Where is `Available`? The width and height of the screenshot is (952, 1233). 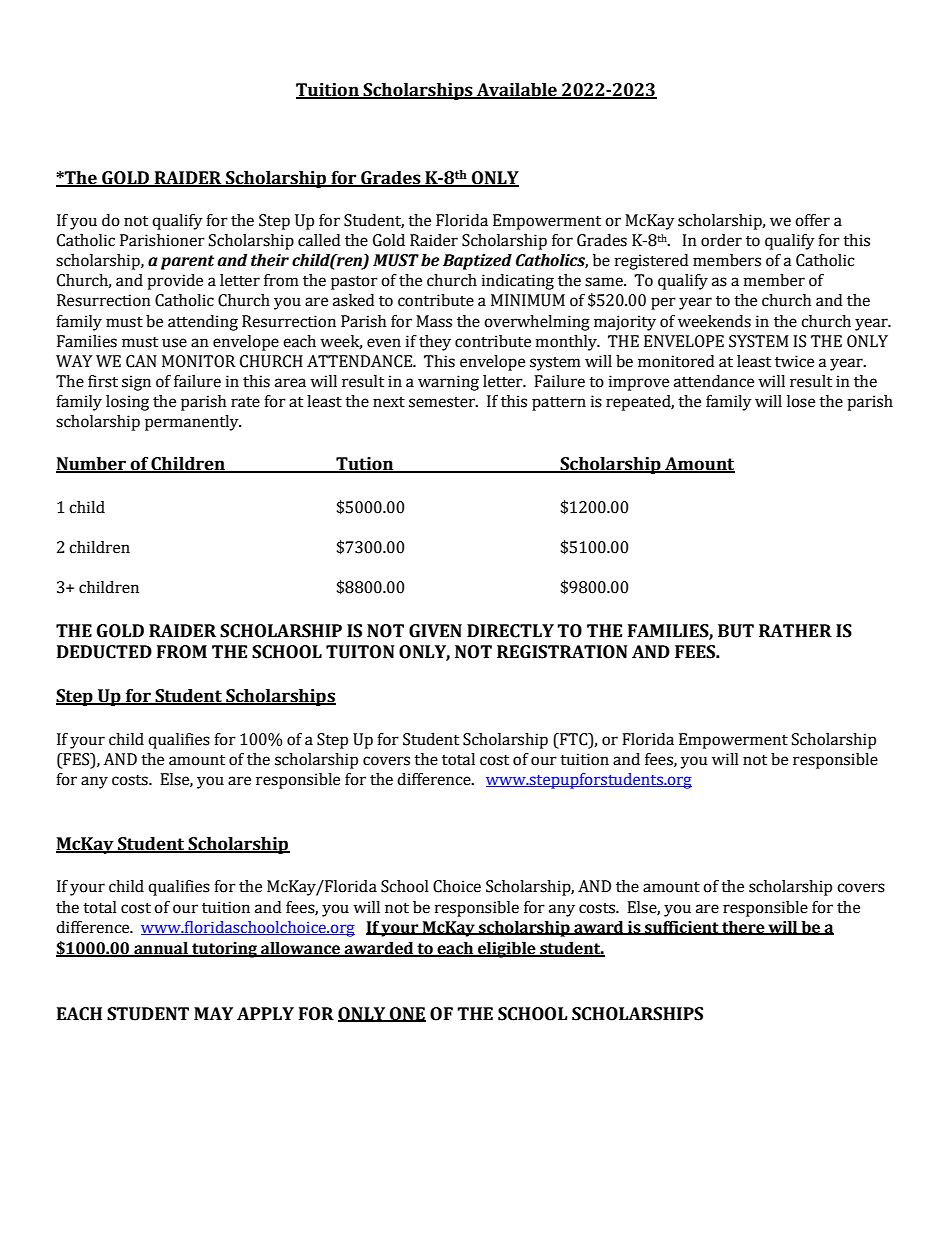
Available is located at coordinates (517, 91).
